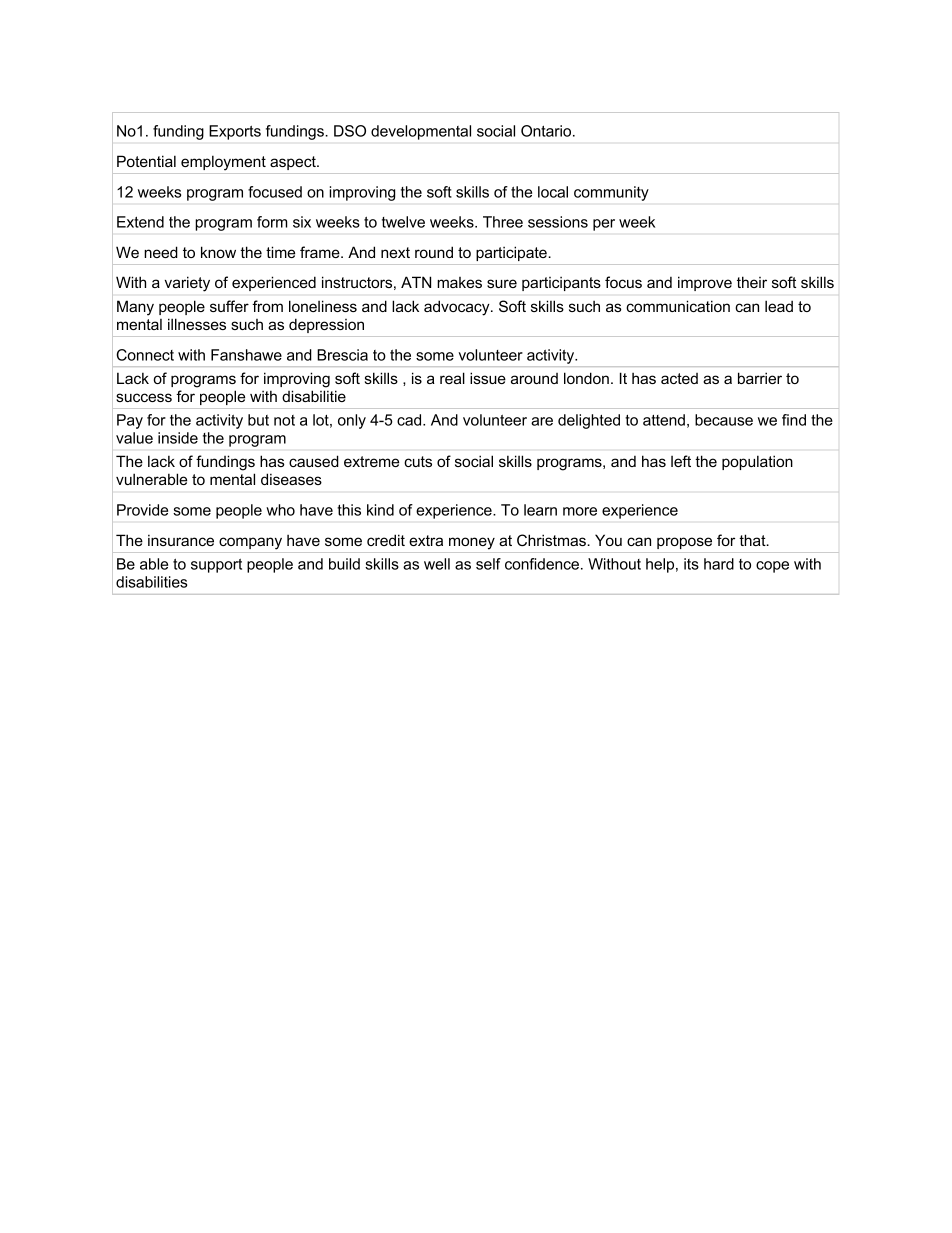 Image resolution: width=952 pixels, height=1233 pixels. I want to click on Exports, so click(235, 132).
